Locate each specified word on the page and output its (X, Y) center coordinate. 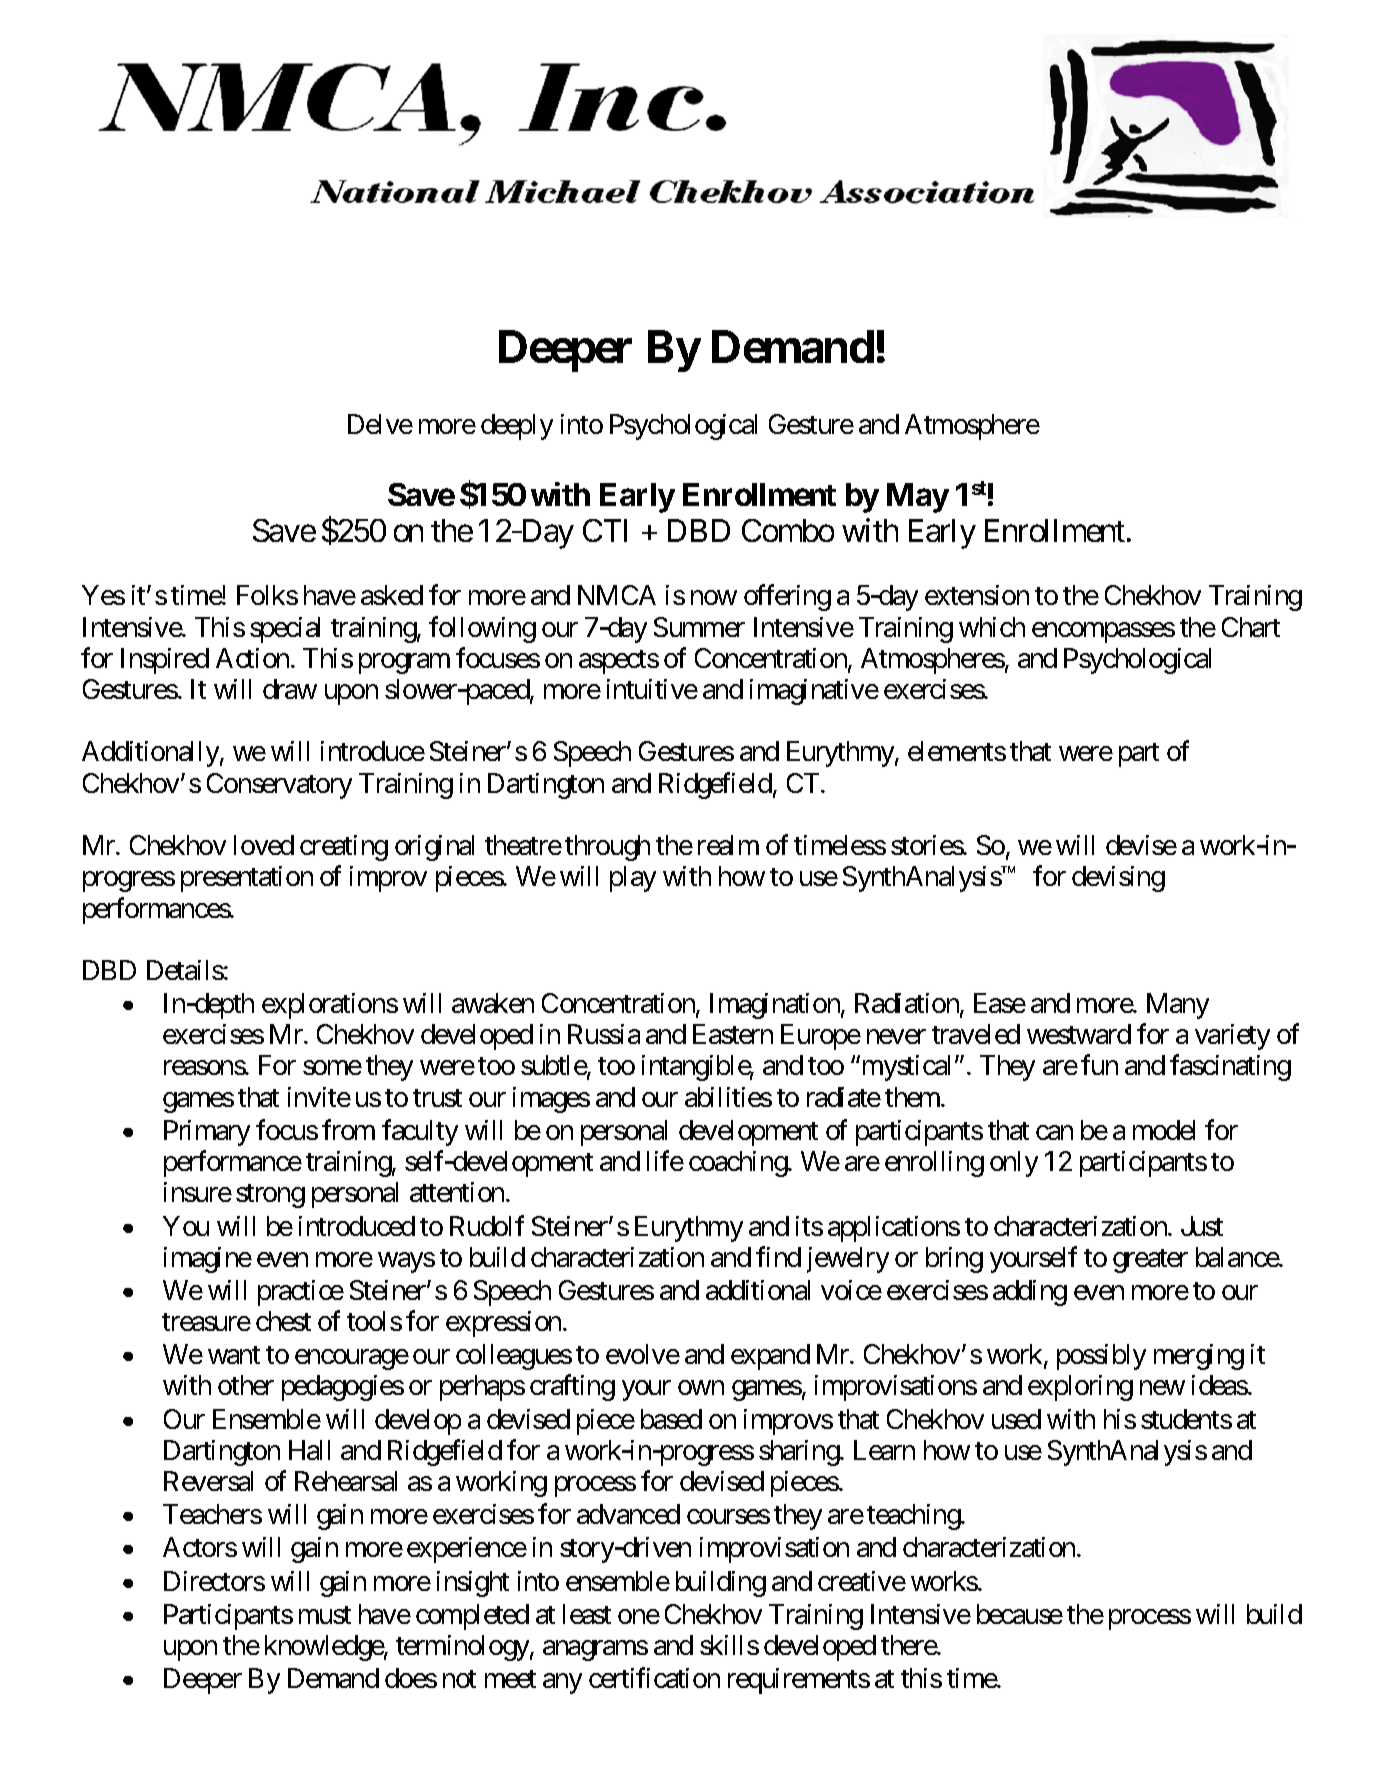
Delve (380, 424)
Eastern (733, 1034)
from (348, 1129)
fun (1099, 1065)
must (325, 1615)
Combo (788, 530)
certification (654, 1677)
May (918, 498)
